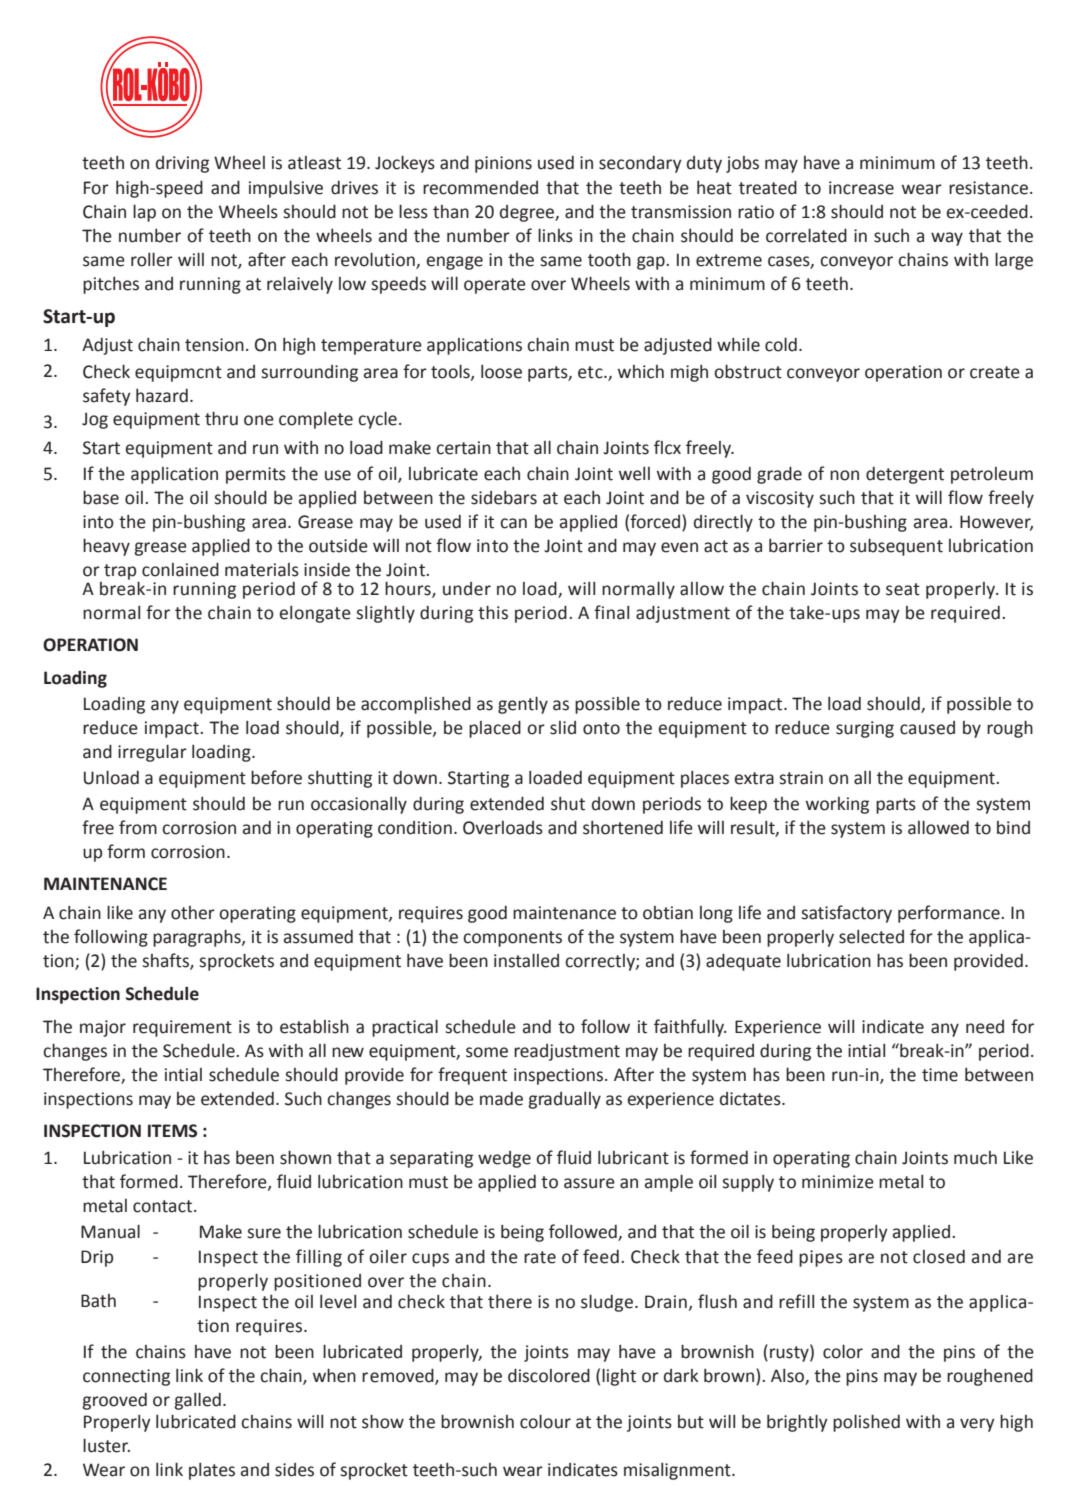  Describe the element at coordinates (172, 1131) in the screenshot. I see `ITEMS` at that location.
